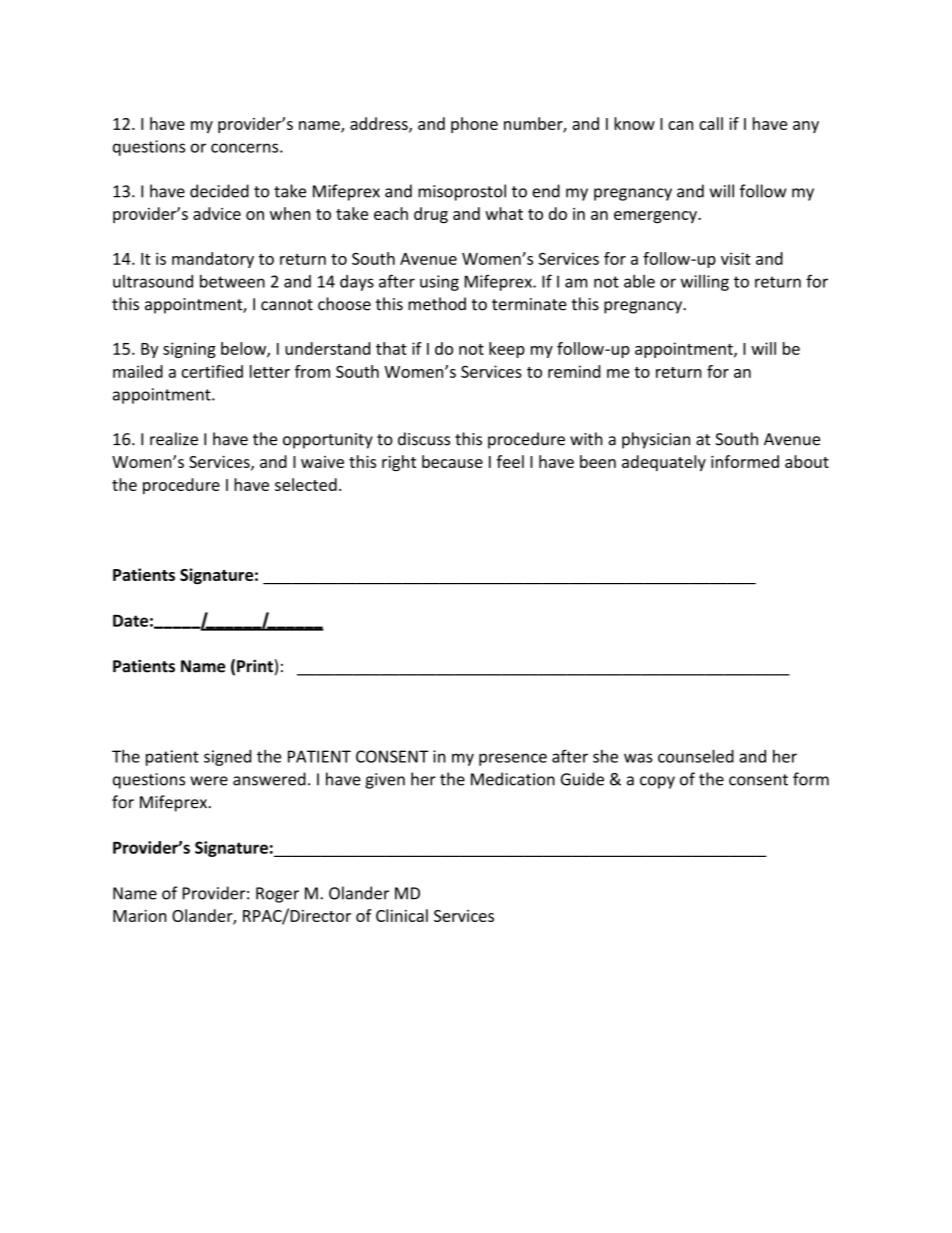  I want to click on phone, so click(474, 125).
